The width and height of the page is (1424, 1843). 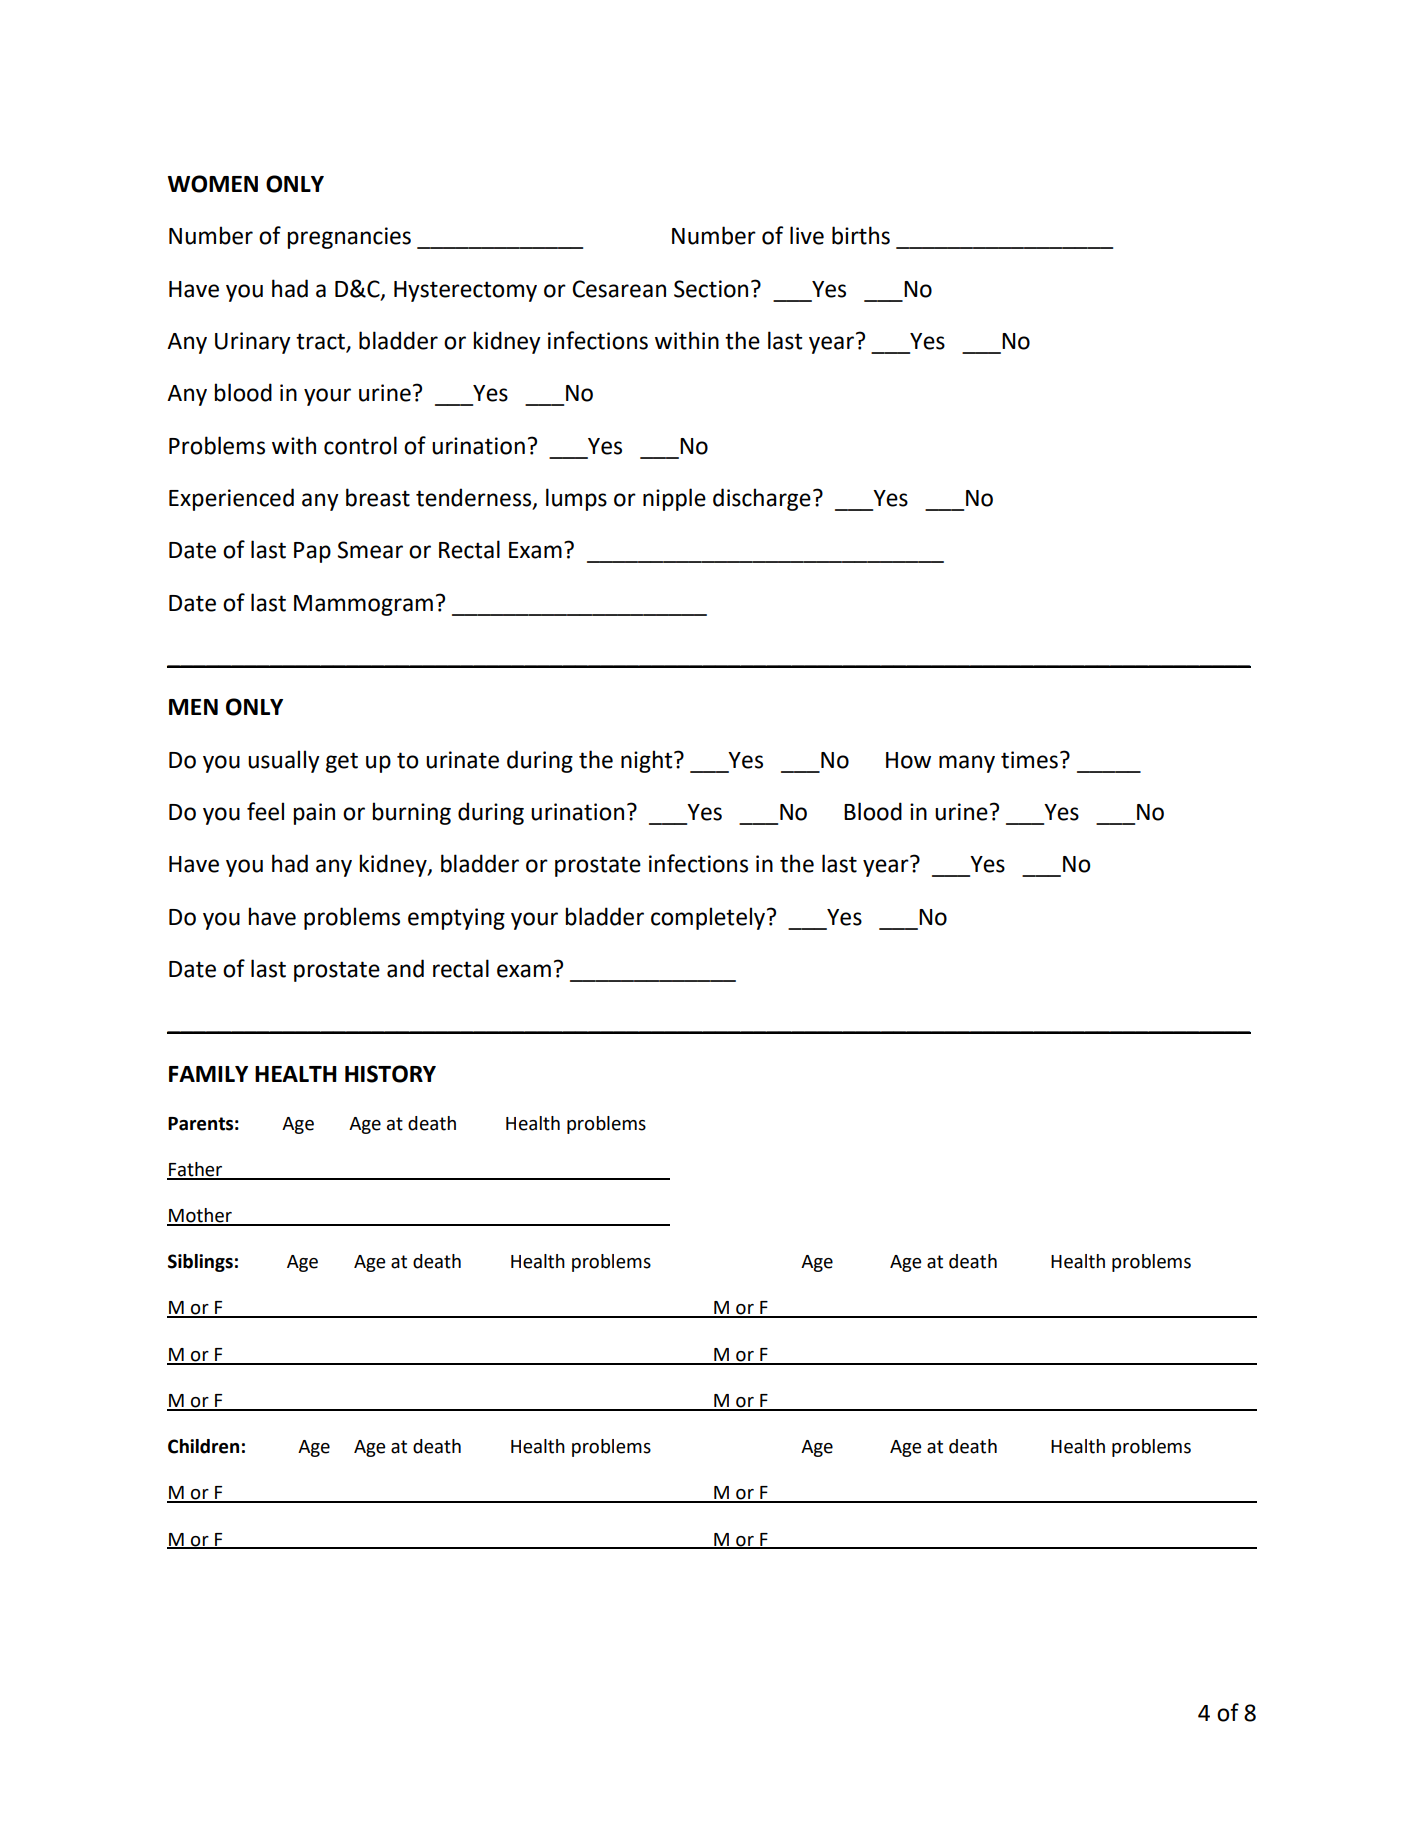 I want to click on Siblings, so click(x=200, y=1263).
